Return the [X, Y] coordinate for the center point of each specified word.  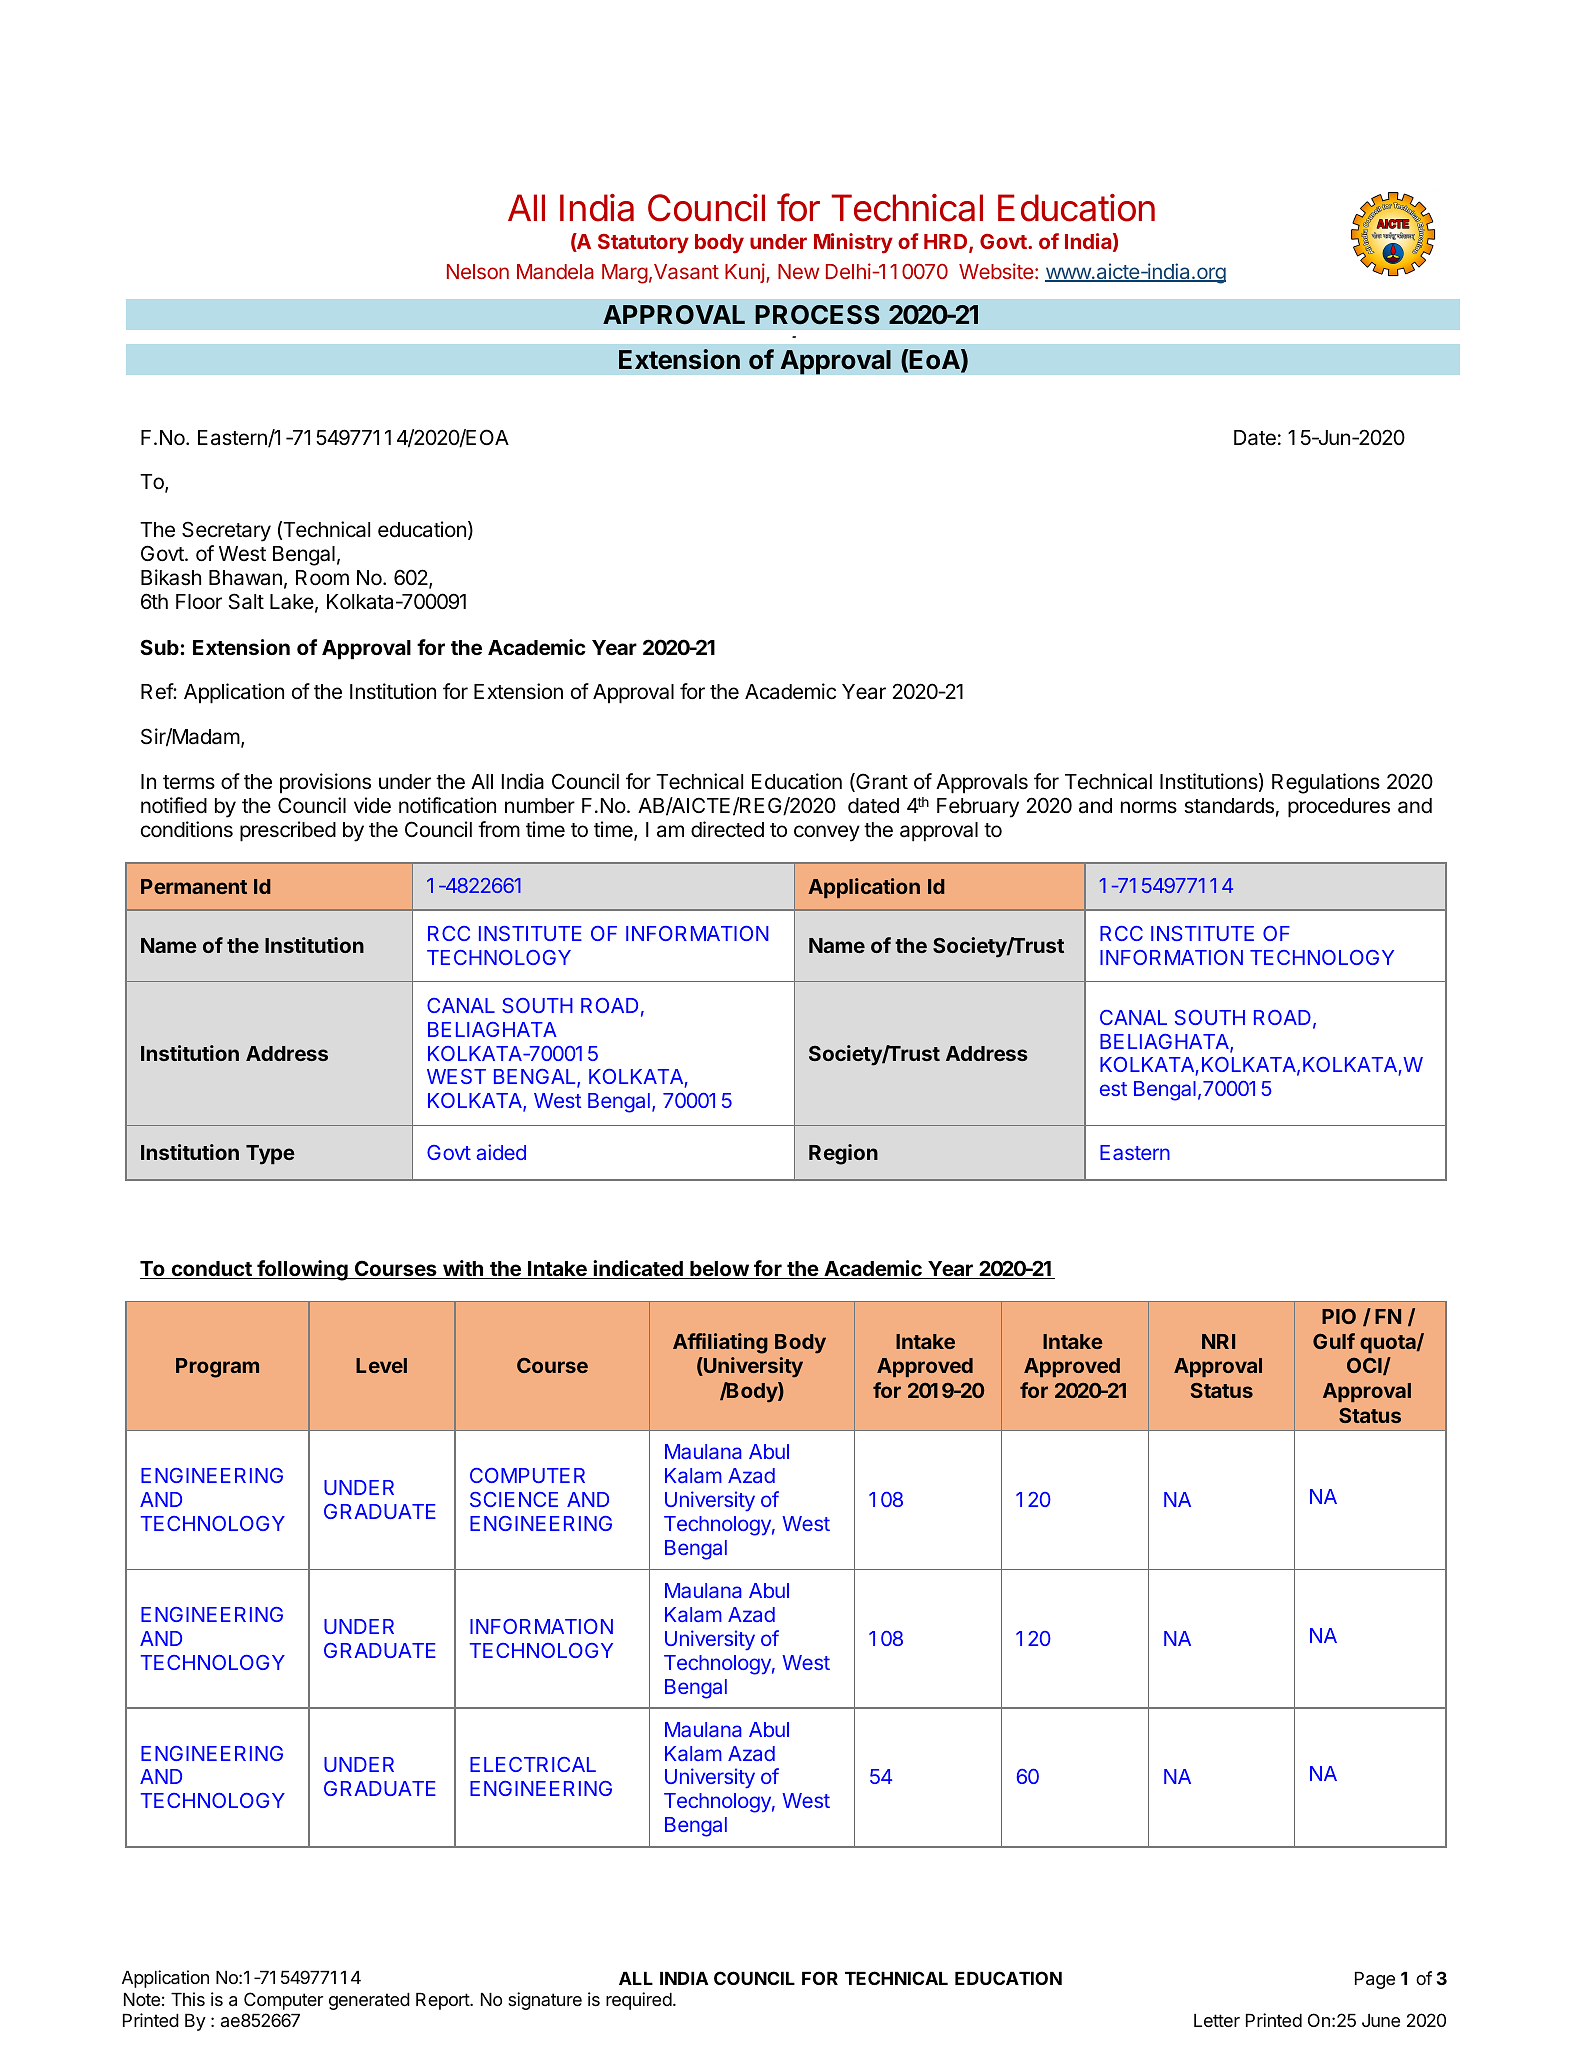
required [639, 2001]
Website [997, 271]
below [719, 1270]
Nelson [478, 271]
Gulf [1334, 1341]
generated [369, 2001]
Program [217, 1368]
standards [1229, 806]
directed [727, 829]
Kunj [745, 273]
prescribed [288, 831]
